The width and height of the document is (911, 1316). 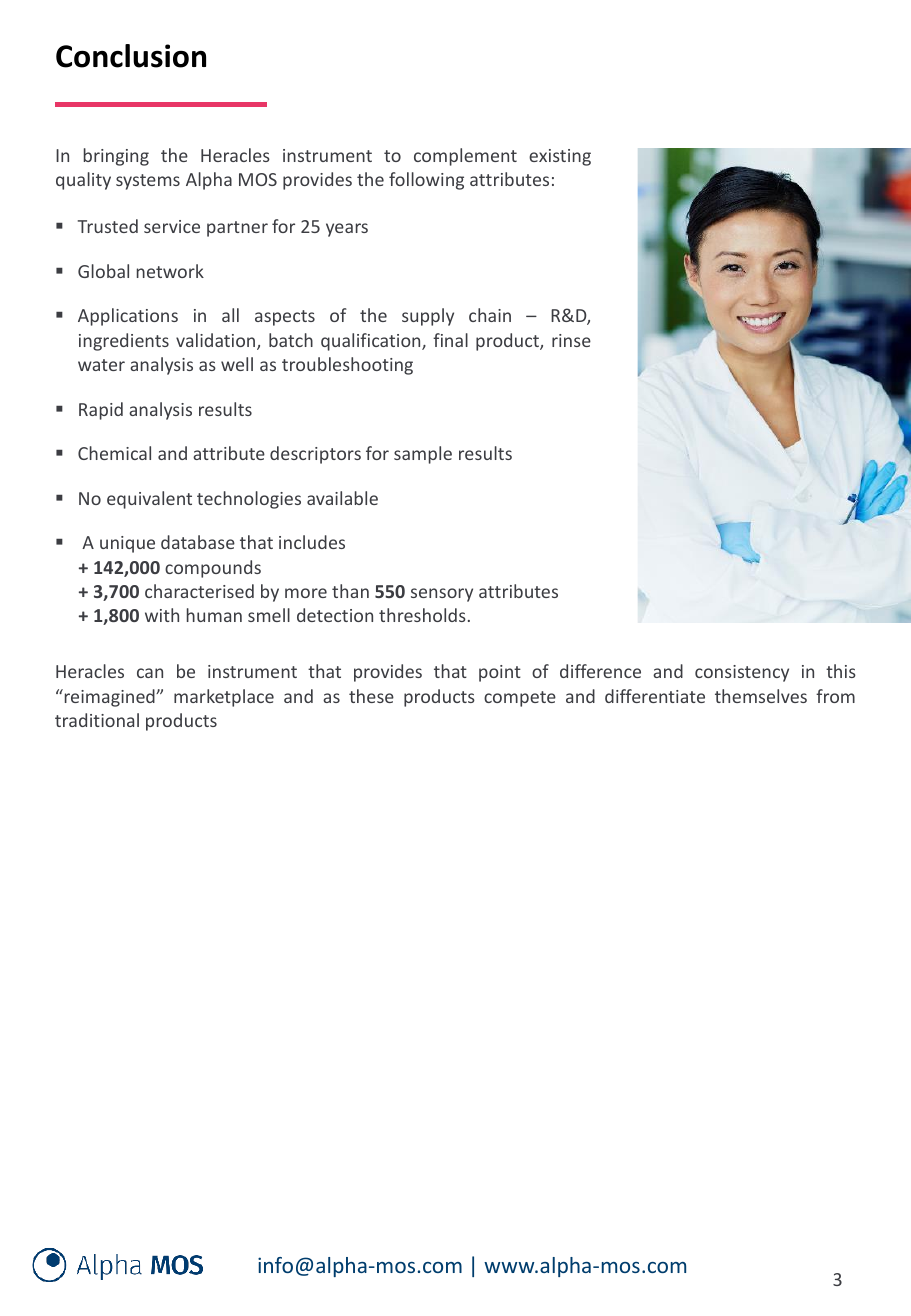 What do you see at coordinates (224, 698) in the document?
I see `marketplace` at bounding box center [224, 698].
